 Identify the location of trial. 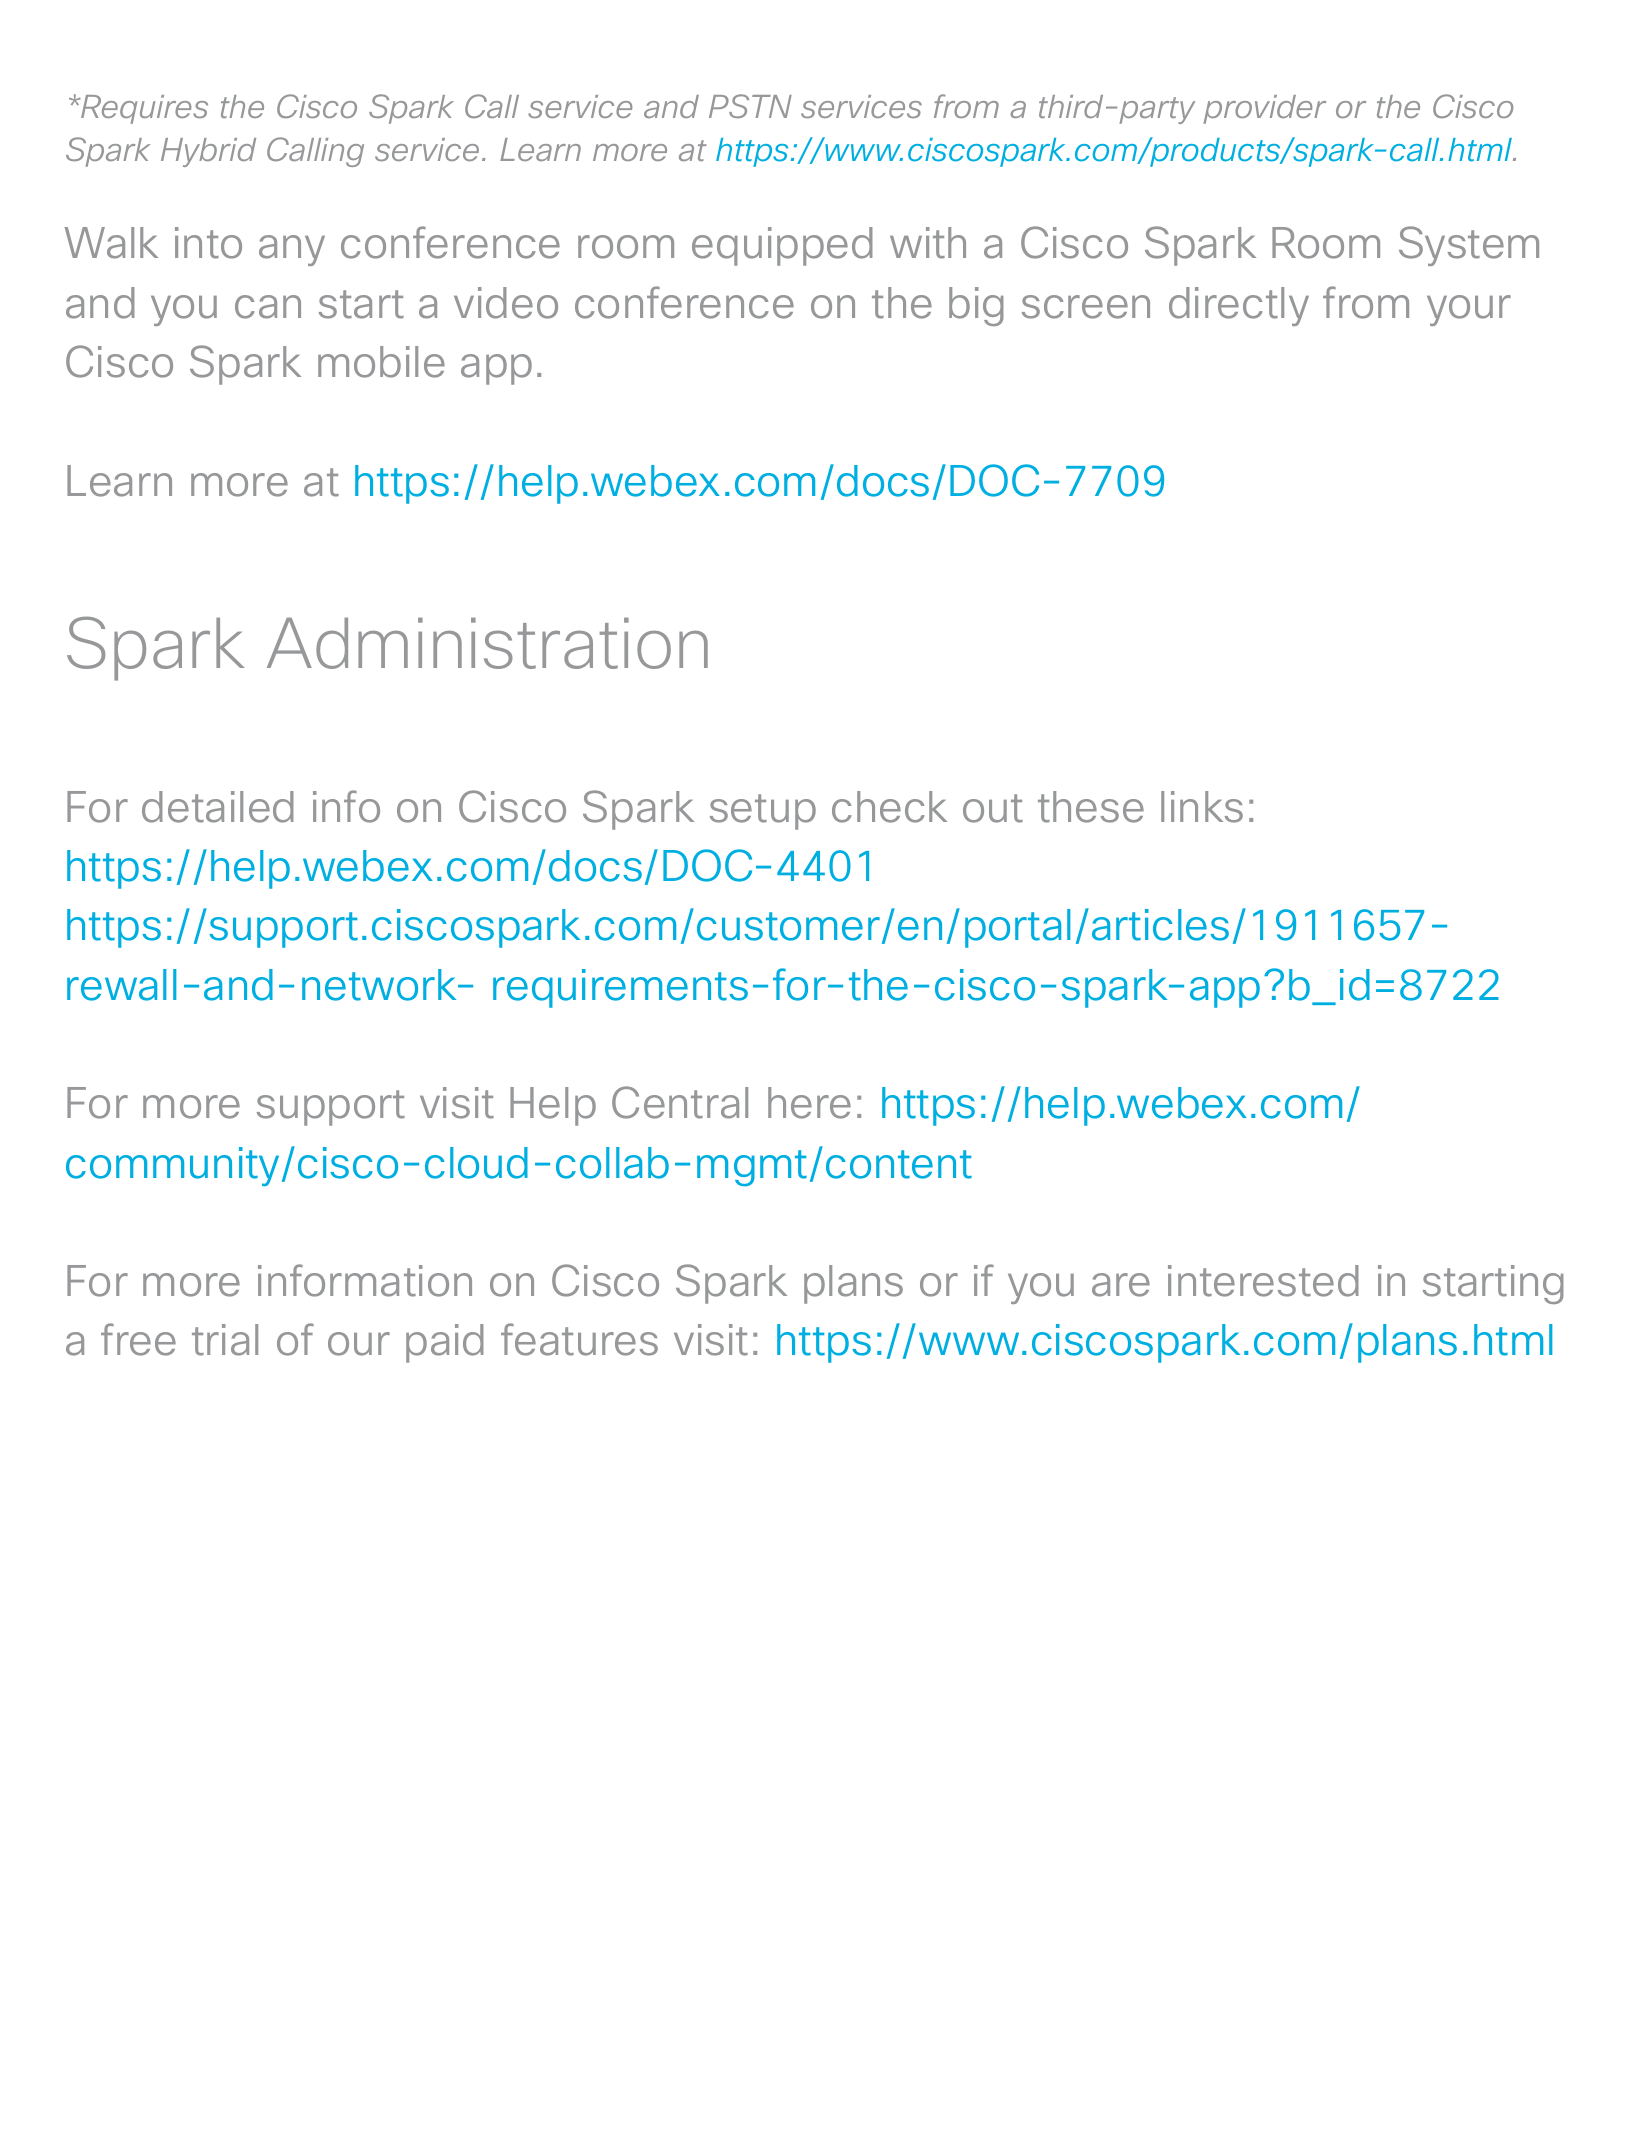
(225, 1340).
